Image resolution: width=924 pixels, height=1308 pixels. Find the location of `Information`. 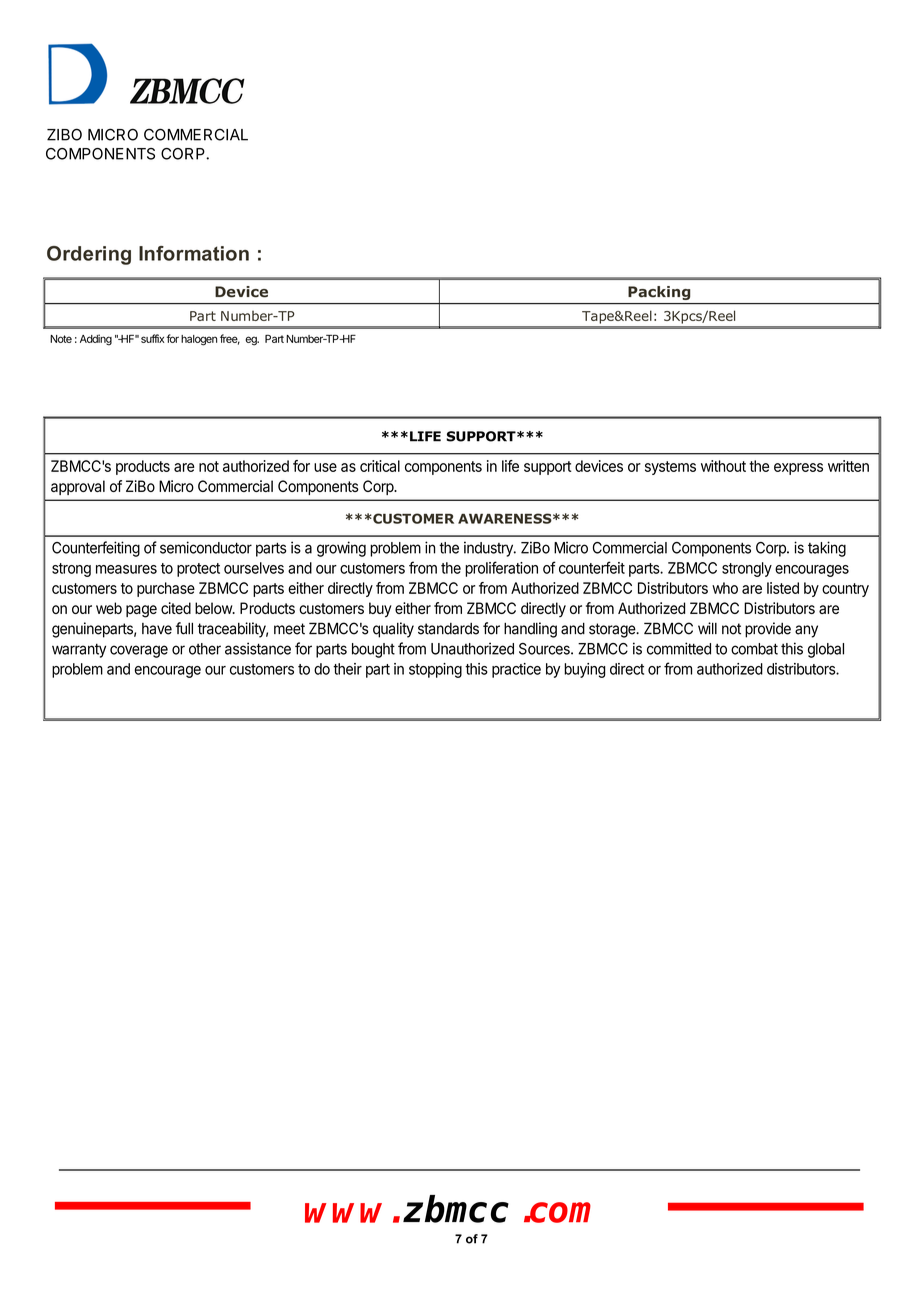

Information is located at coordinates (194, 253).
